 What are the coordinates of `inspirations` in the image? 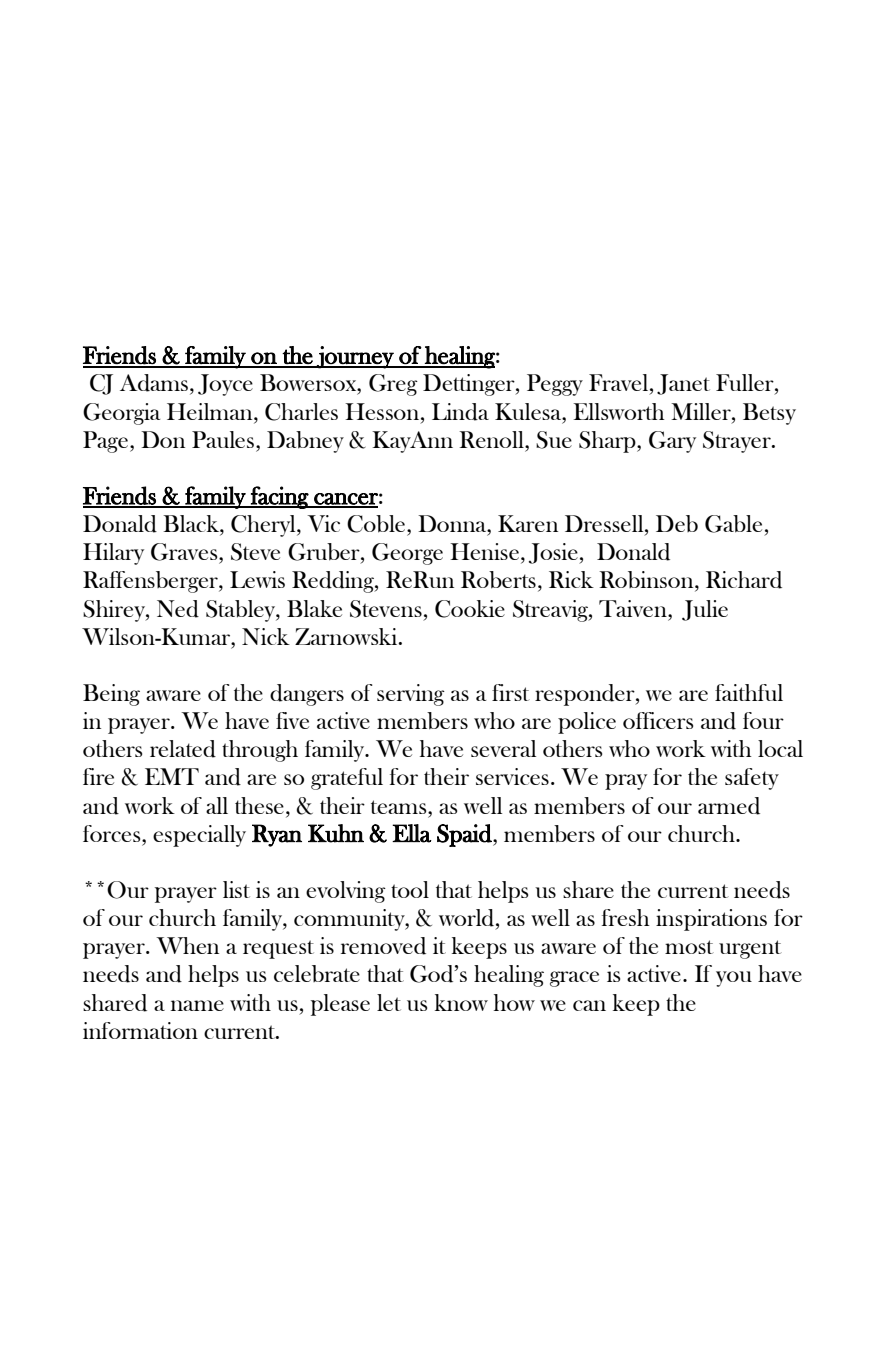 It's located at (711, 920).
